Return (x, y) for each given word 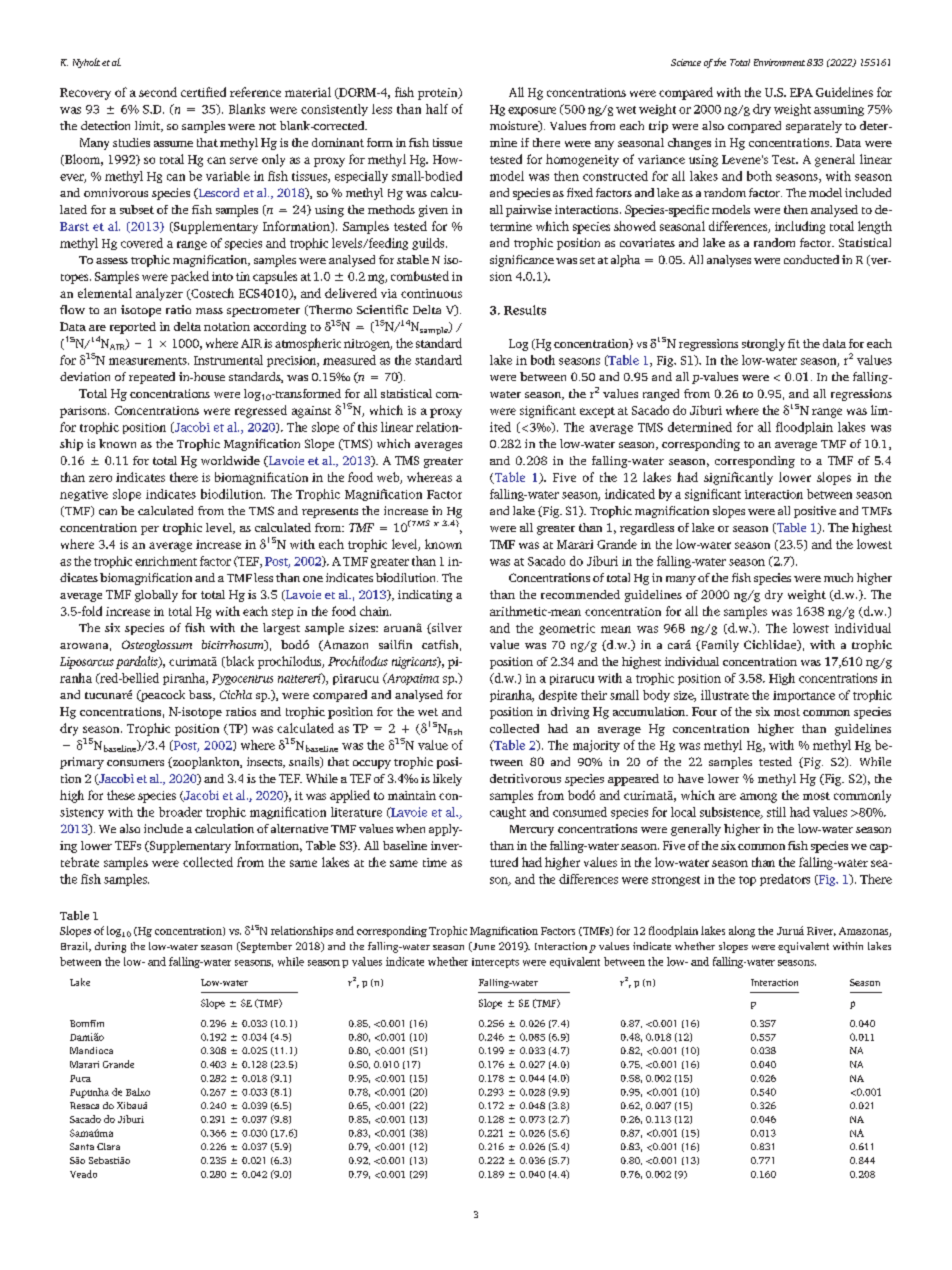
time (435, 862)
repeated (152, 378)
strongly (763, 345)
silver (446, 628)
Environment (779, 62)
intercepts (495, 963)
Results (525, 310)
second (158, 92)
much (838, 577)
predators (785, 880)
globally (156, 596)
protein (439, 94)
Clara (108, 1146)
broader (180, 812)
